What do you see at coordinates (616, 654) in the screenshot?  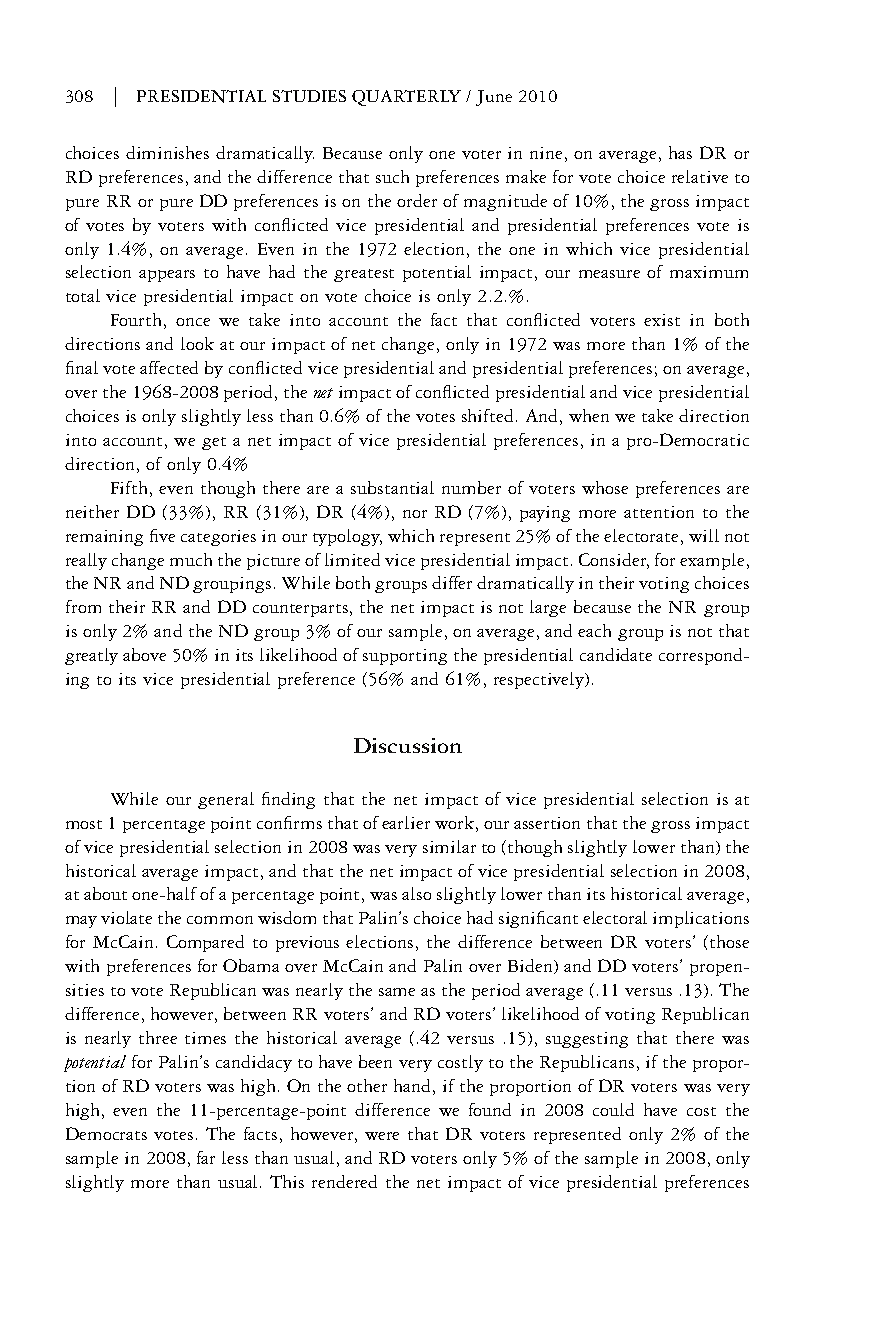 I see `candidate` at bounding box center [616, 654].
